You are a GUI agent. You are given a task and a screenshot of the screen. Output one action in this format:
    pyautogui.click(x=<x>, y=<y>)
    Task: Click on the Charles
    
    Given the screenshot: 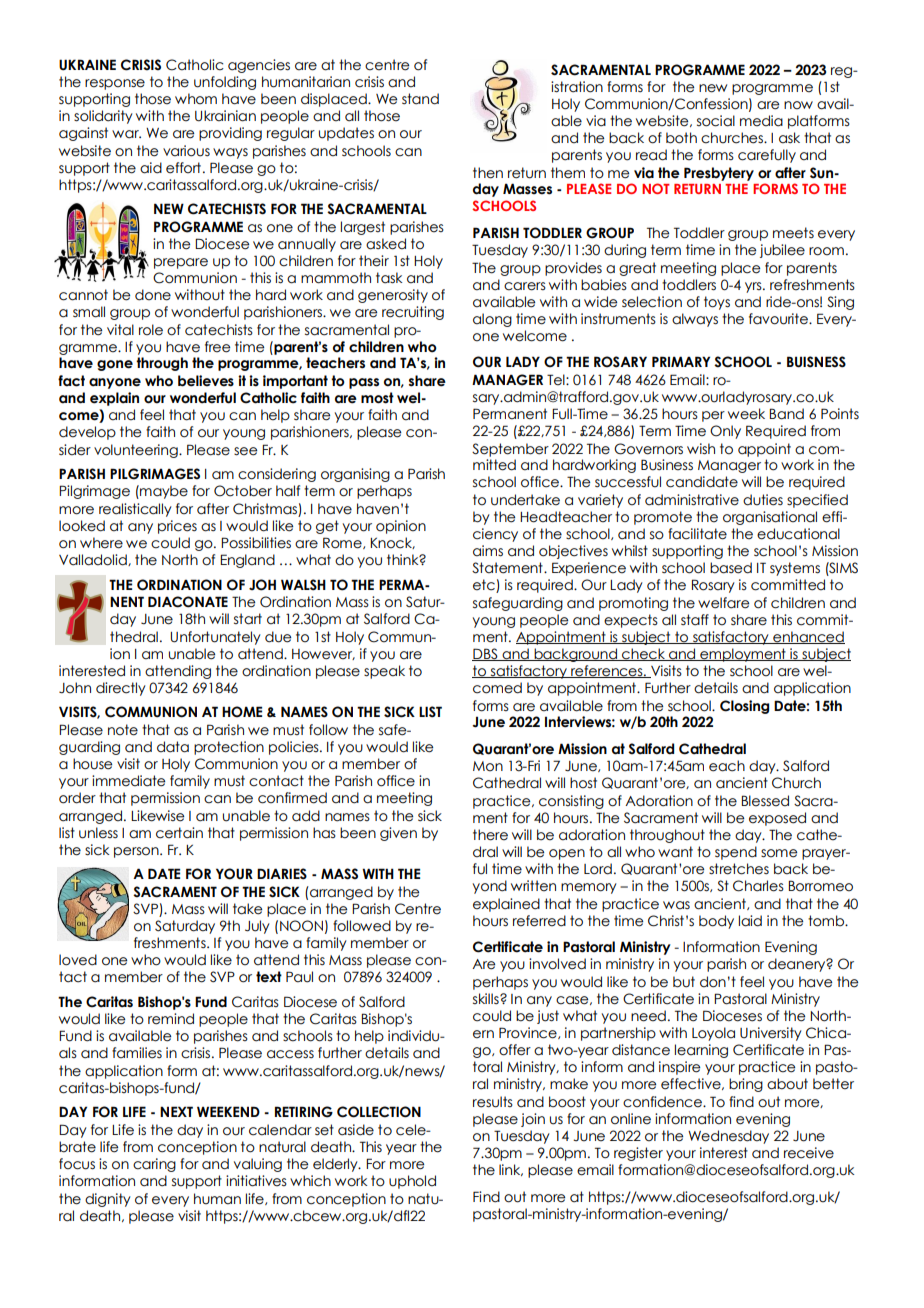 What is the action you would take?
    pyautogui.click(x=758, y=886)
